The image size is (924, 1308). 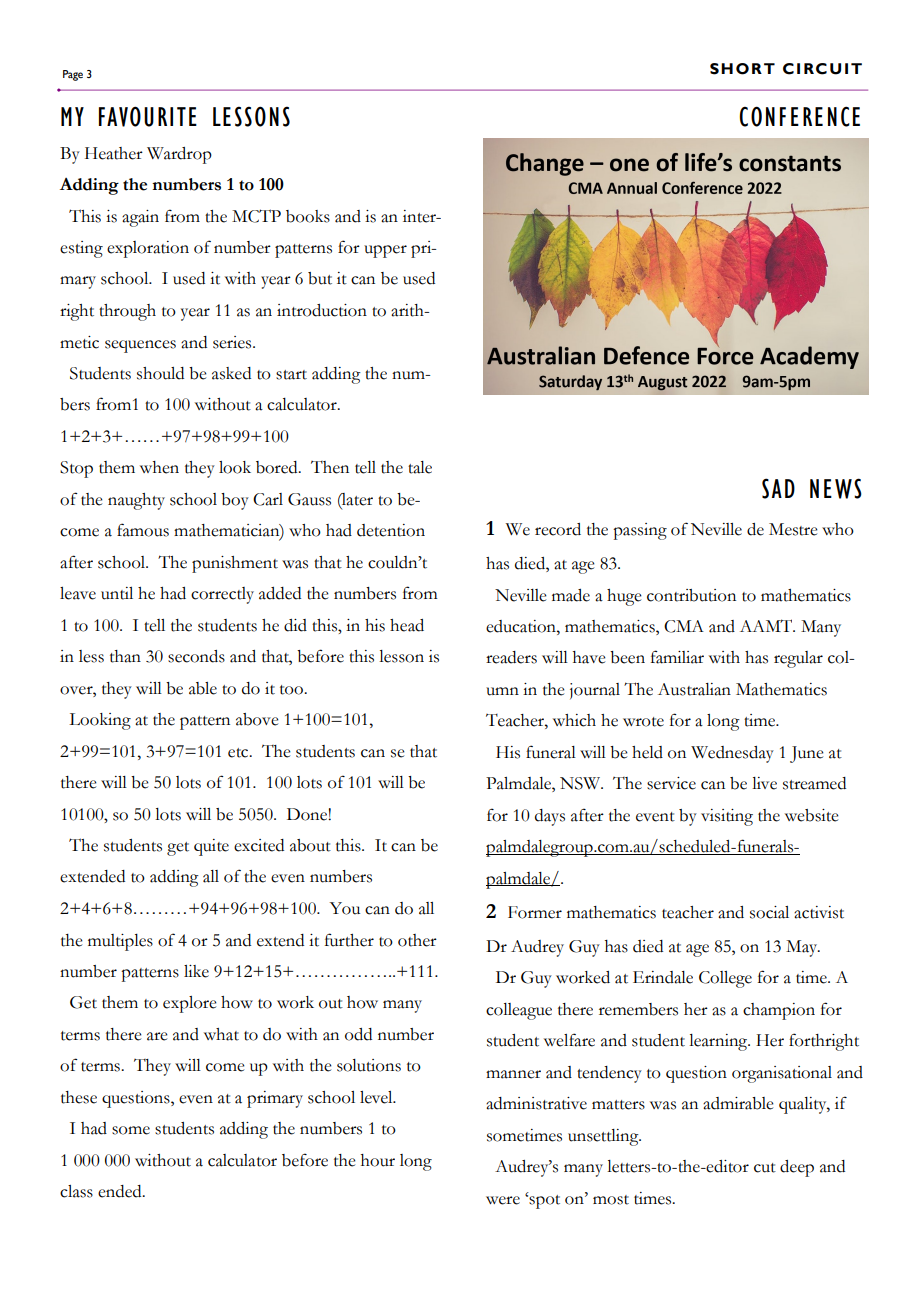 What do you see at coordinates (742, 69) in the screenshot?
I see `SHORT` at bounding box center [742, 69].
